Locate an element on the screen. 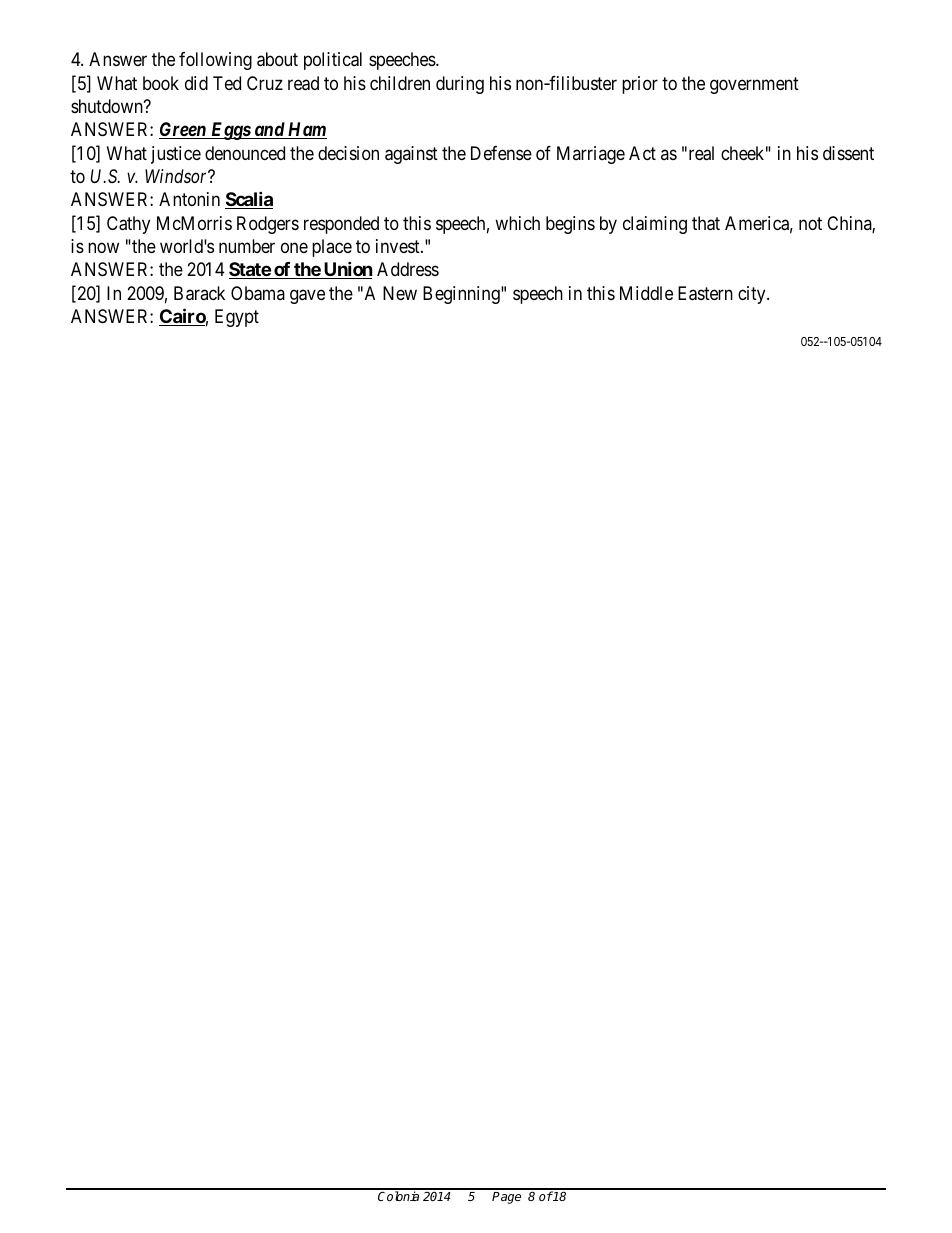  following is located at coordinates (215, 61).
